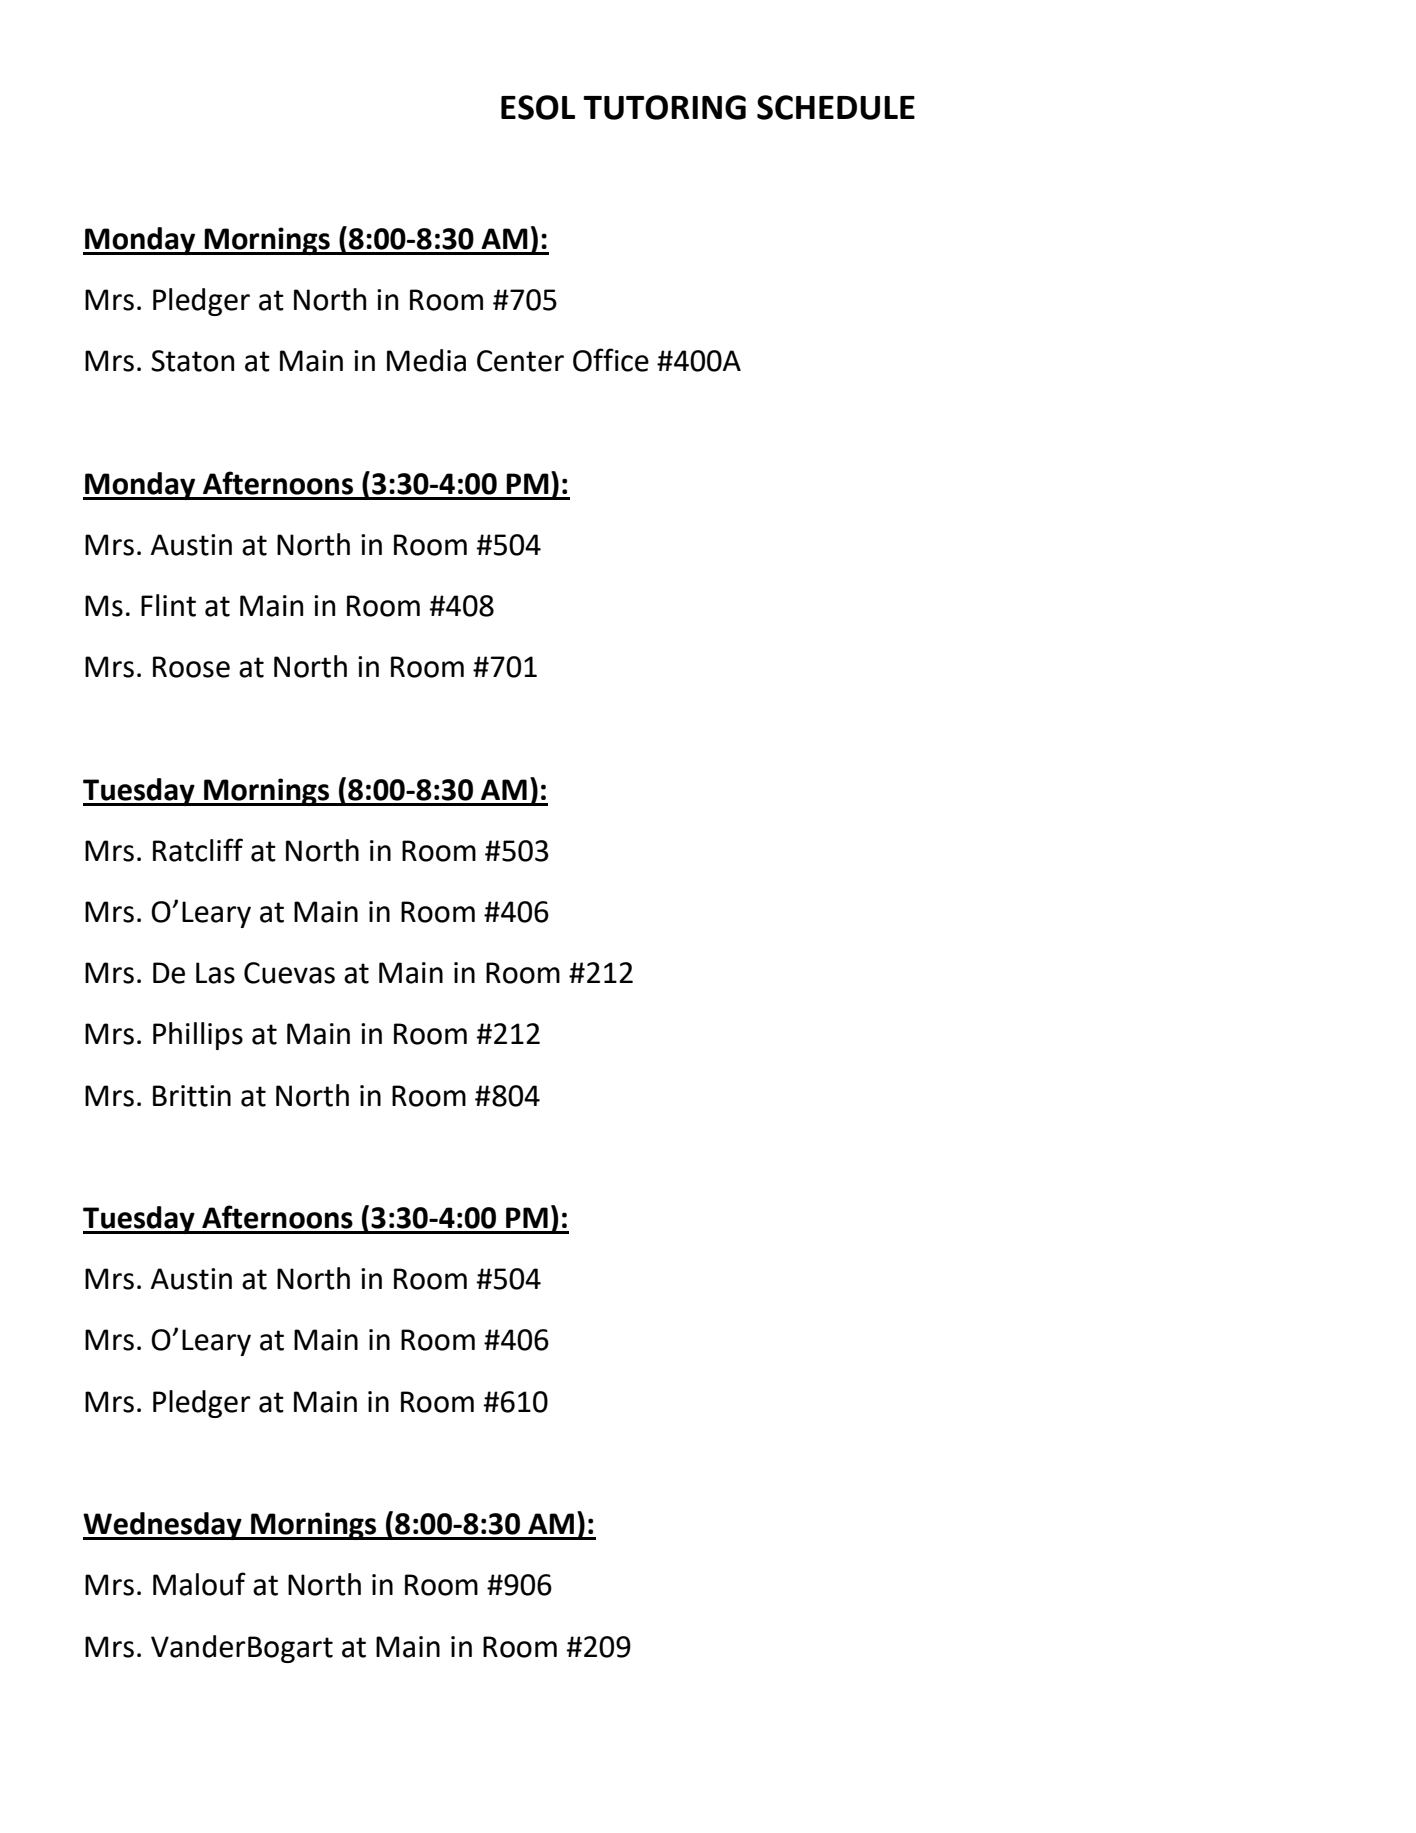 The height and width of the screenshot is (1833, 1416). What do you see at coordinates (836, 107) in the screenshot?
I see `SCHEDULE` at bounding box center [836, 107].
